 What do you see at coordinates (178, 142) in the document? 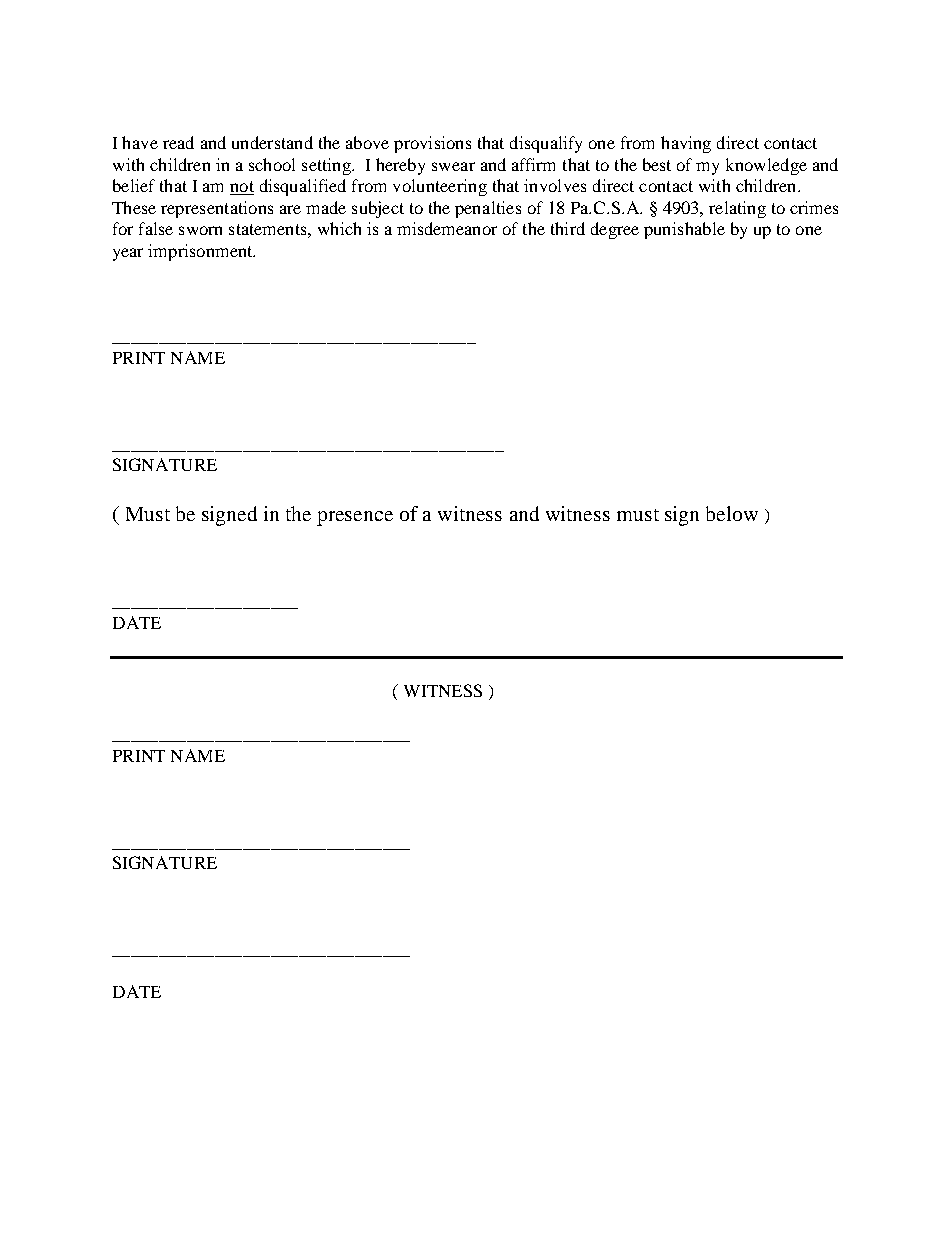
I see `read` at bounding box center [178, 142].
